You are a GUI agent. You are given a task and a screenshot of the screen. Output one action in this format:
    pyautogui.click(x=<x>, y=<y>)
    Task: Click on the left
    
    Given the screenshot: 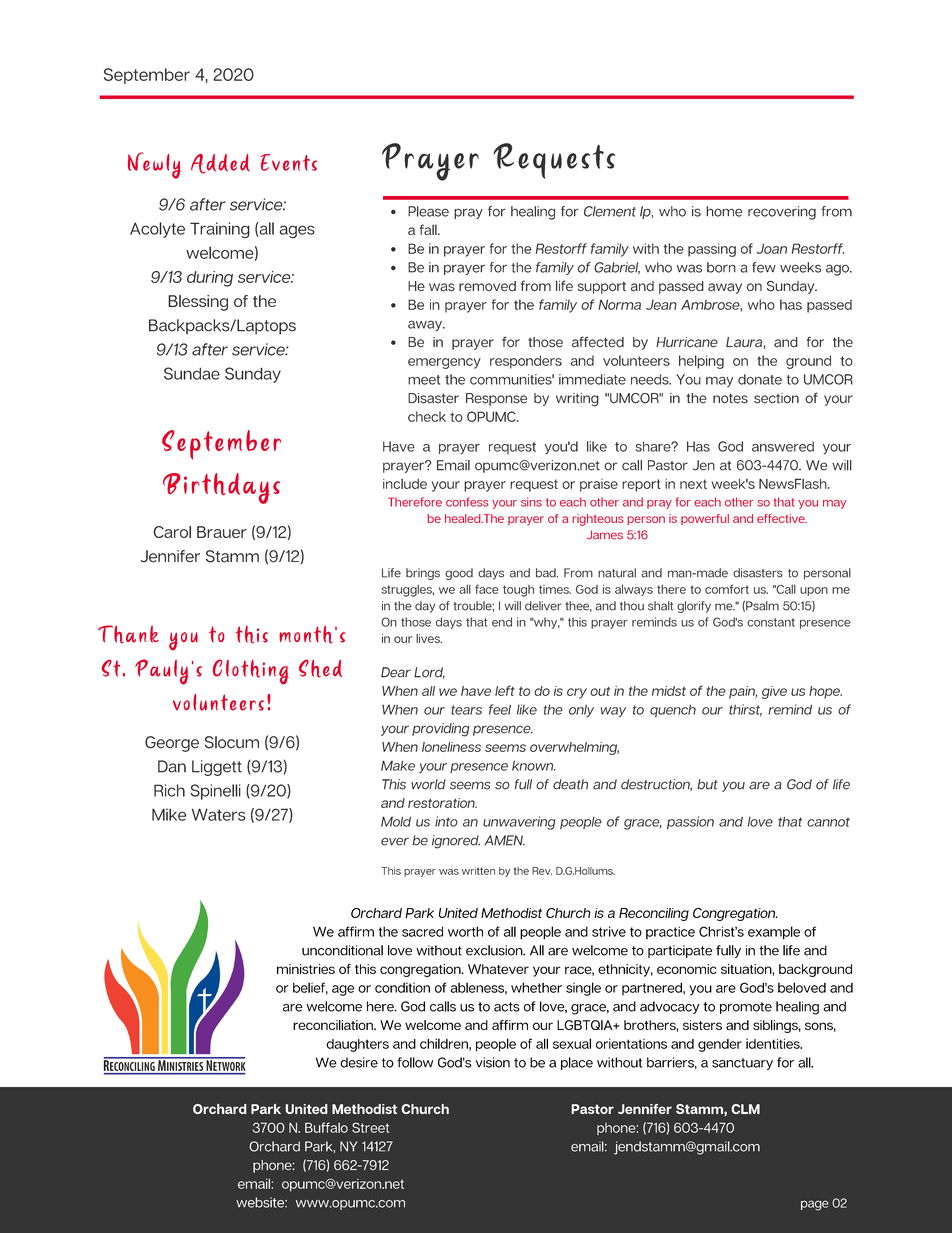 What is the action you would take?
    pyautogui.click(x=505, y=690)
